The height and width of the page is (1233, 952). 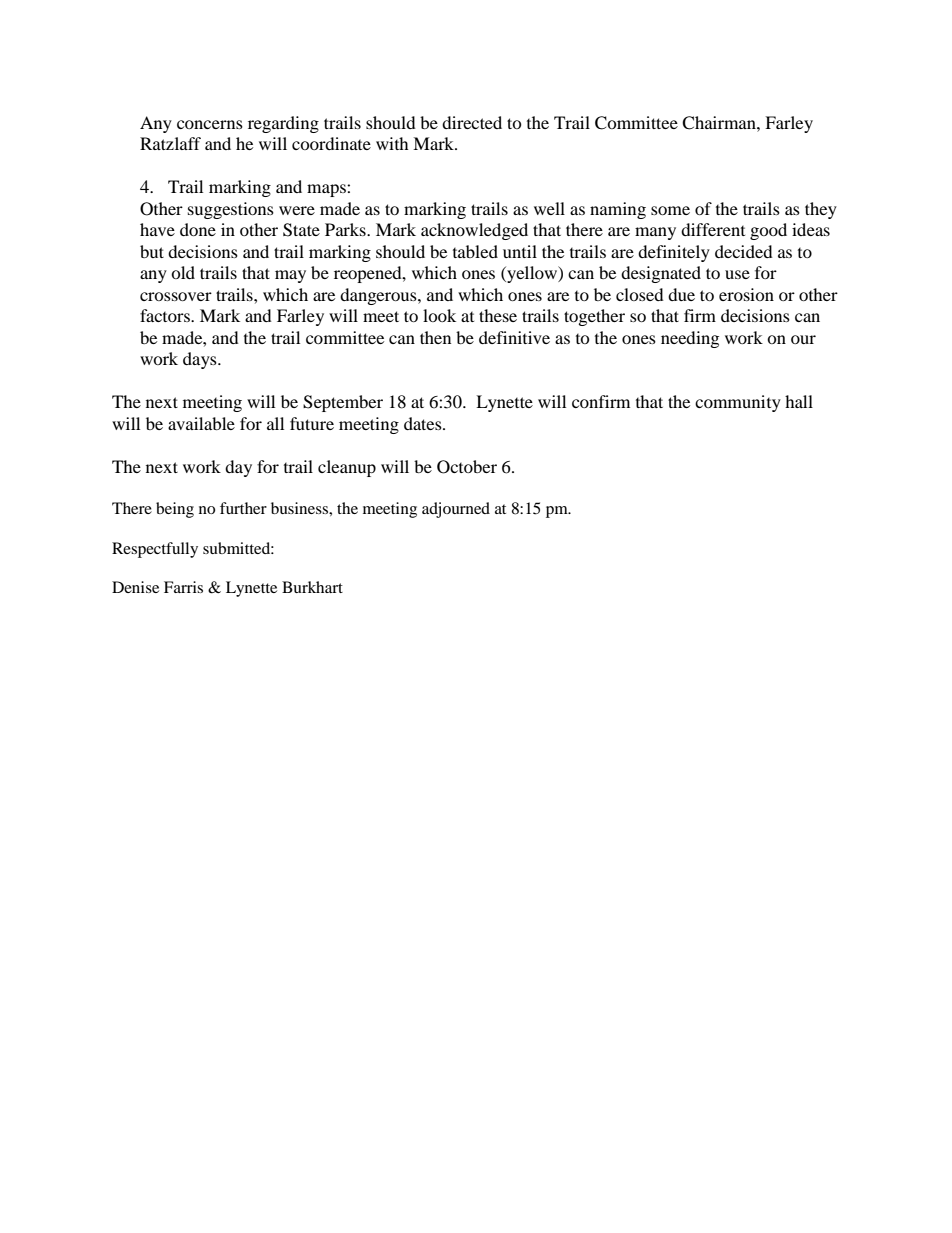 I want to click on October, so click(x=467, y=467).
